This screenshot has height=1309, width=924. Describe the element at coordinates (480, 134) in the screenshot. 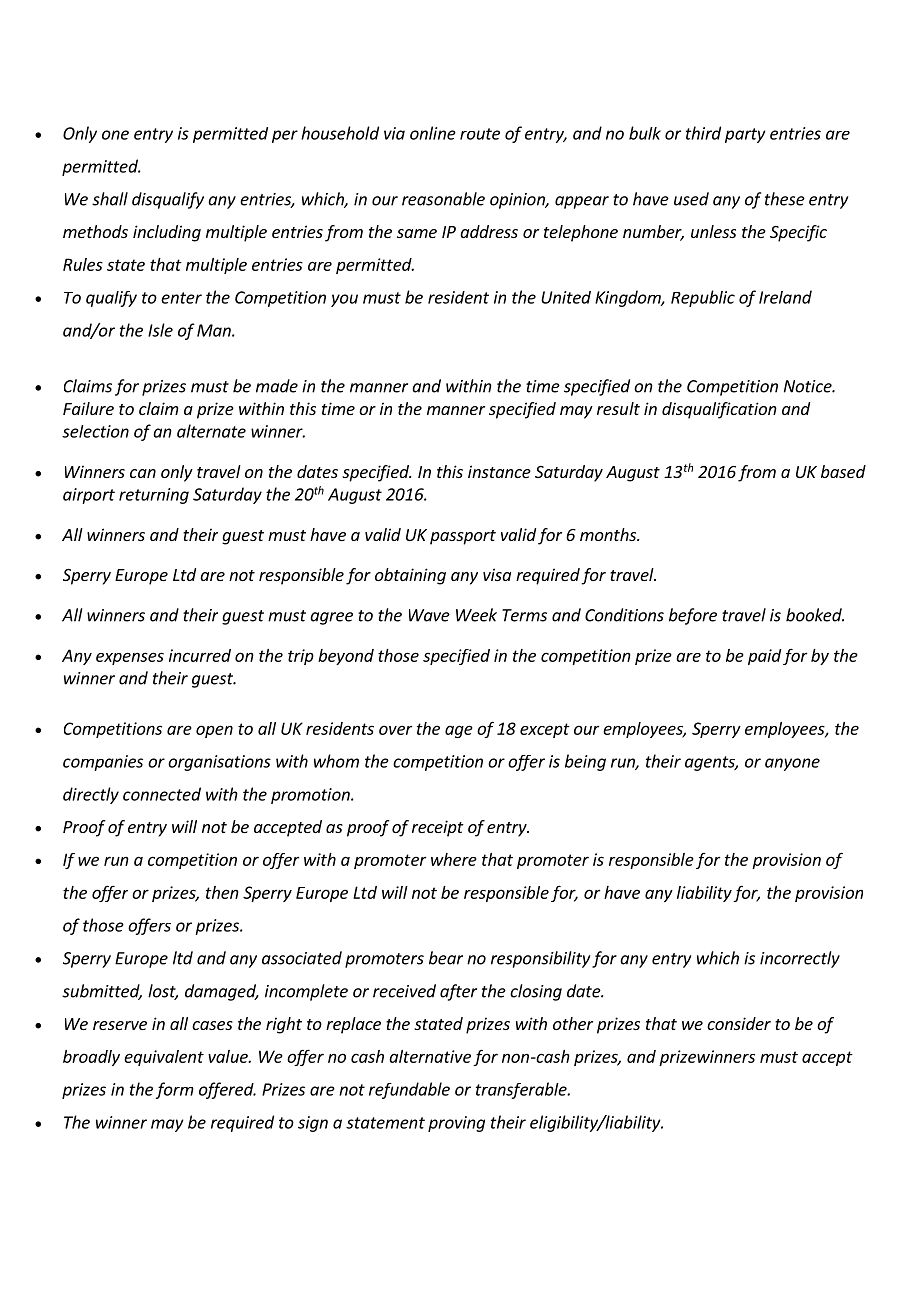

I see `route` at that location.
